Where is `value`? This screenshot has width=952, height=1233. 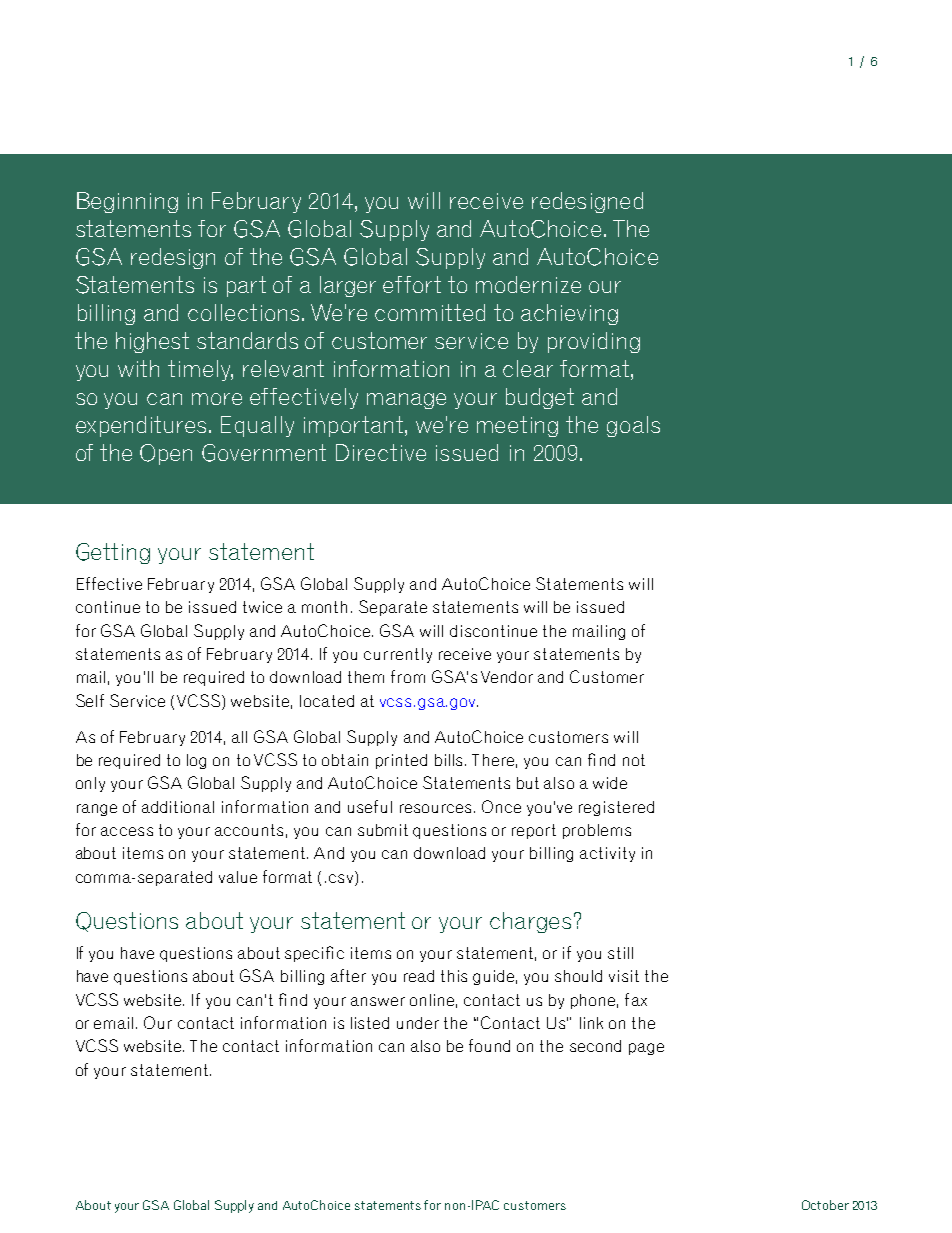 value is located at coordinates (238, 877).
